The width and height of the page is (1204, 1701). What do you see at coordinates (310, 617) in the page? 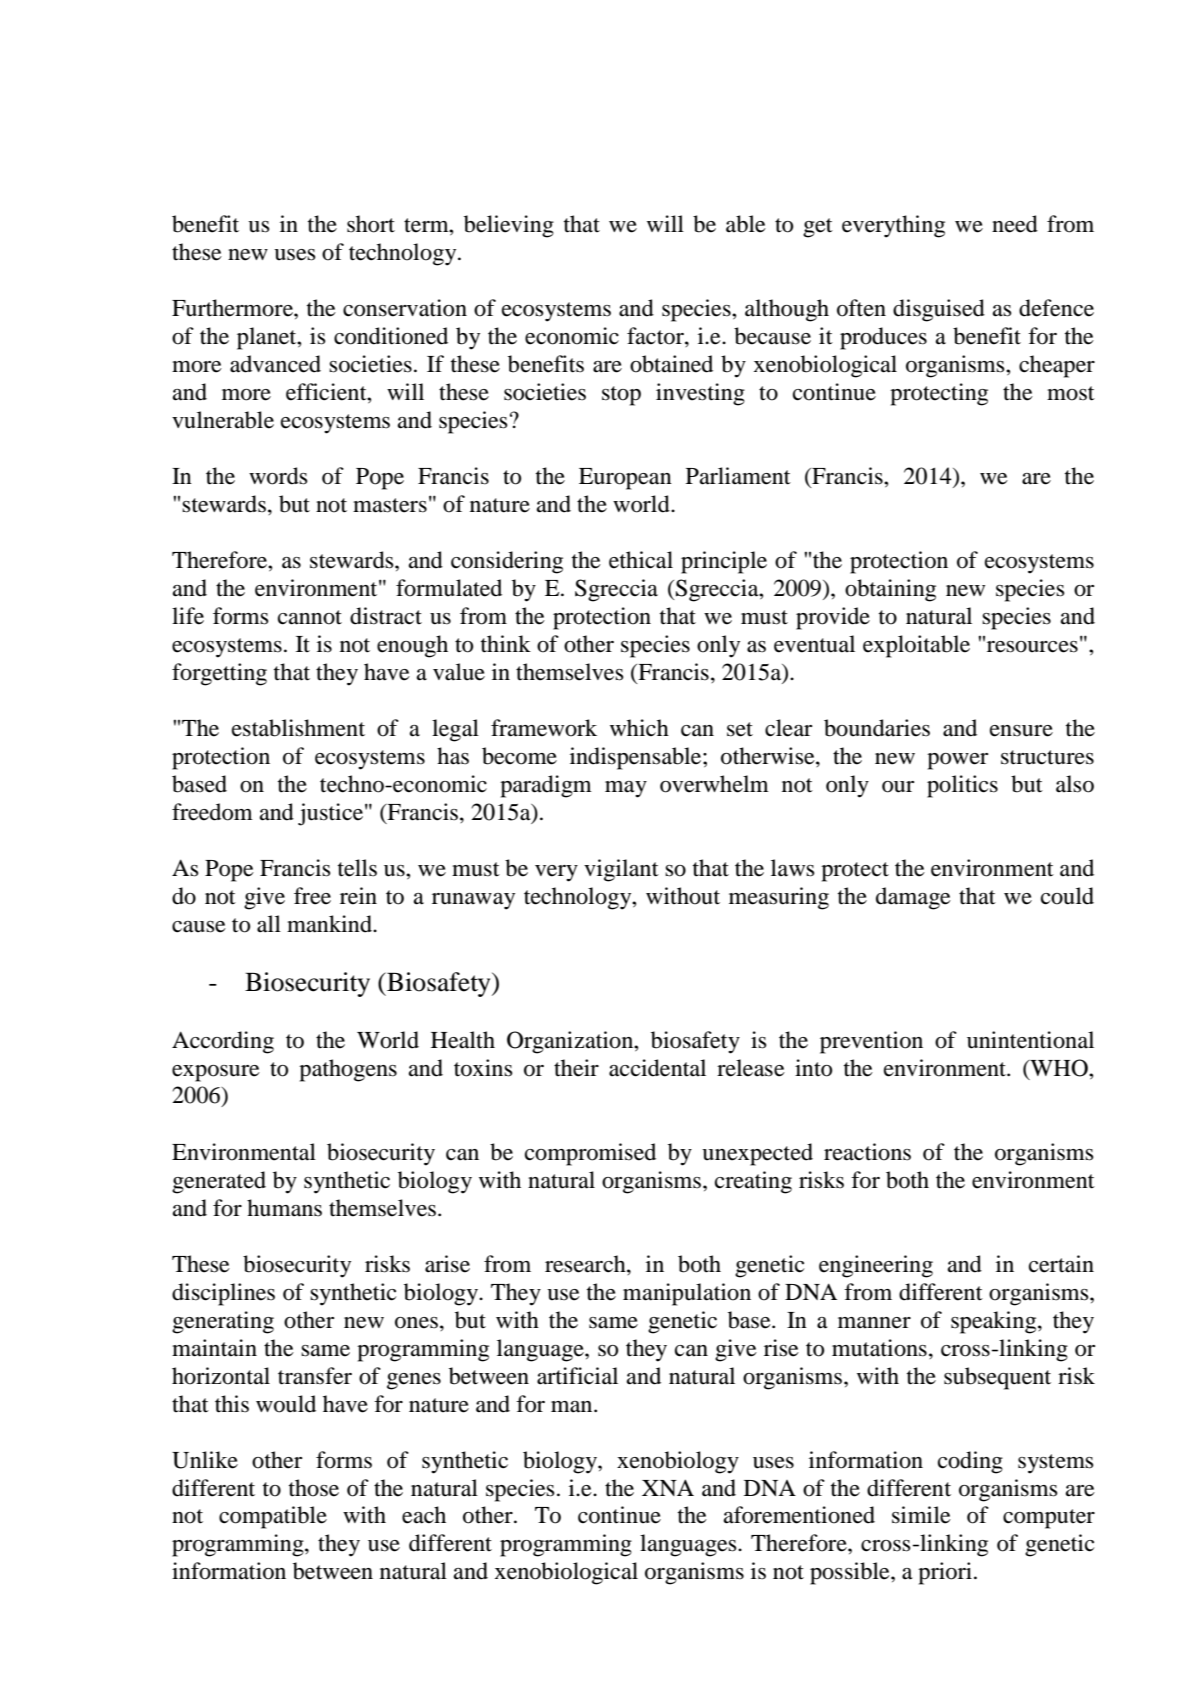
I see `cannot` at bounding box center [310, 617].
